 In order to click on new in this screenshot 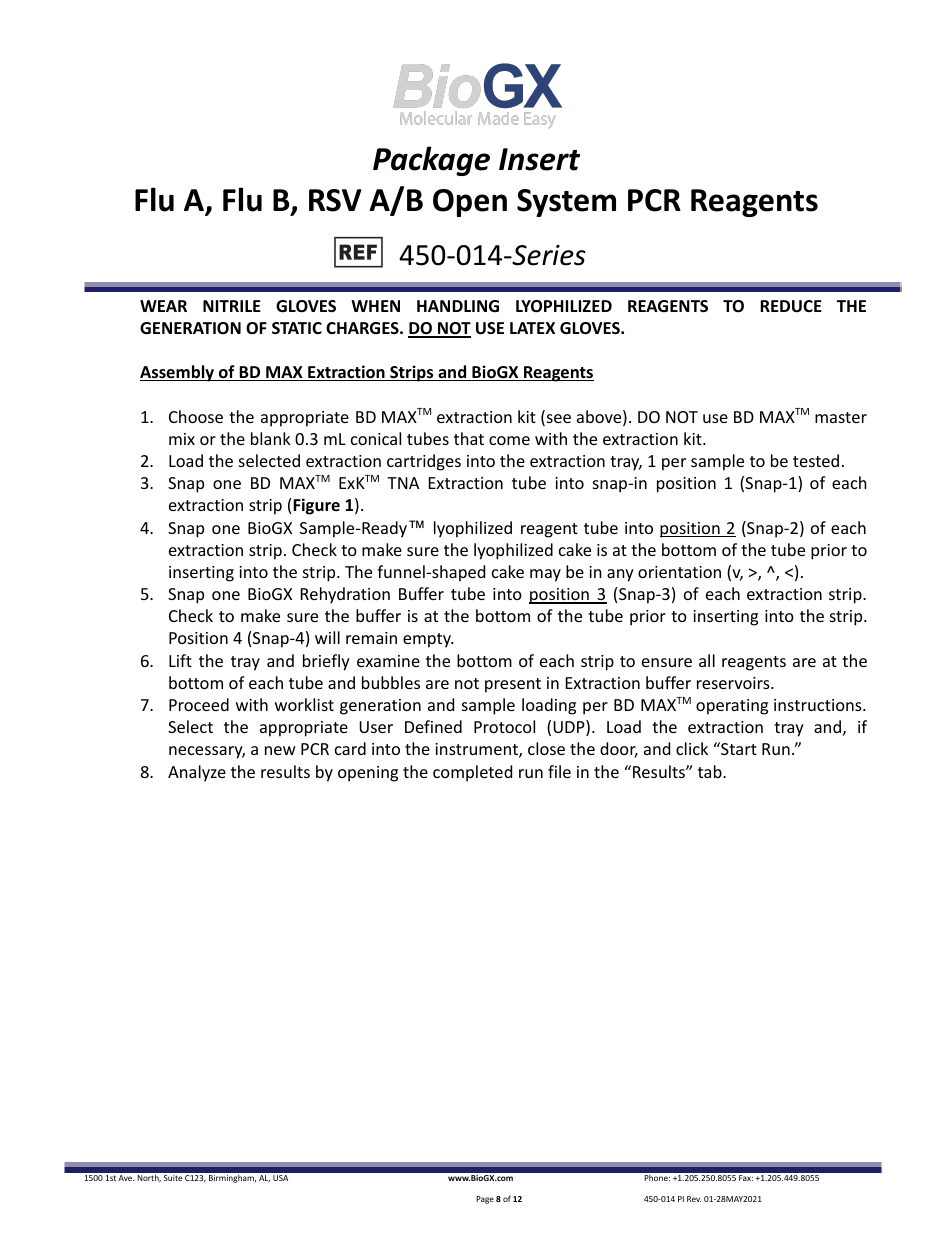, I will do `click(280, 750)`.
